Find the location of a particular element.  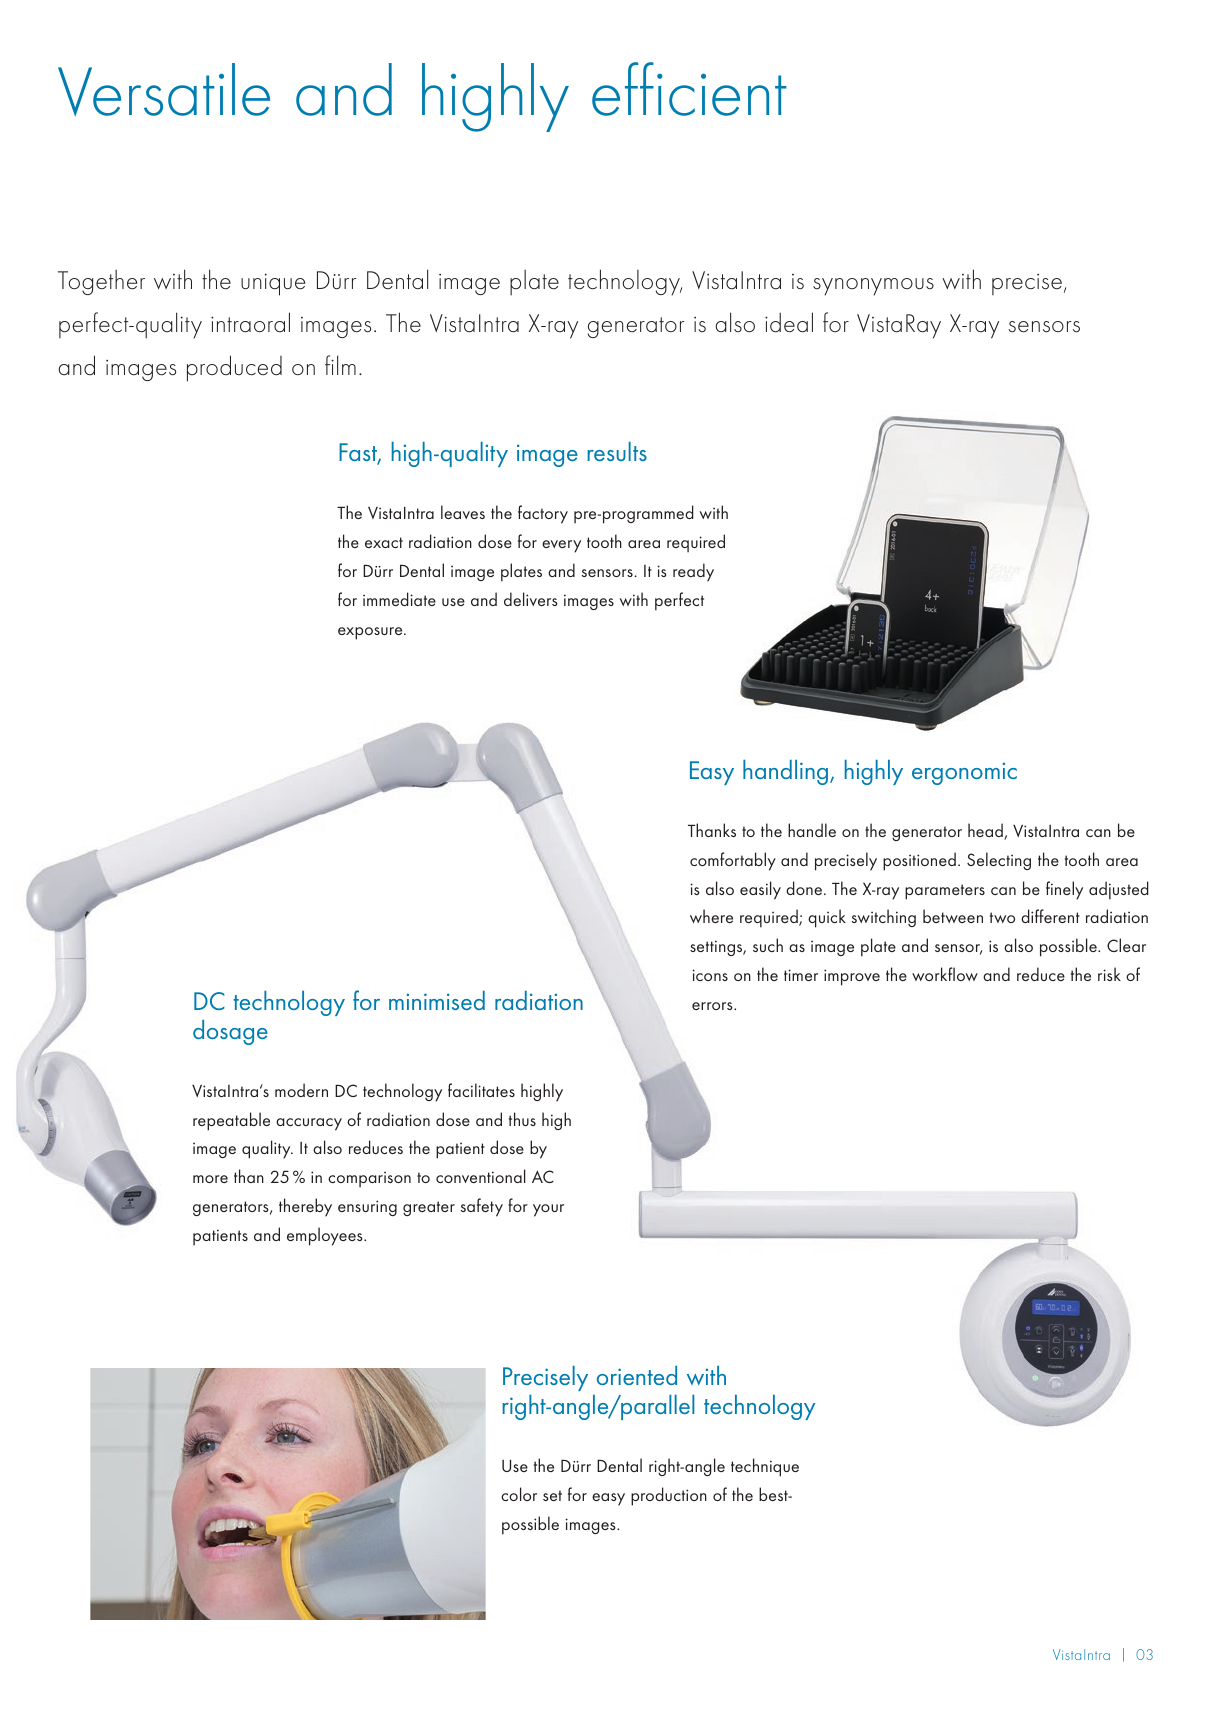

technique is located at coordinates (765, 1467).
